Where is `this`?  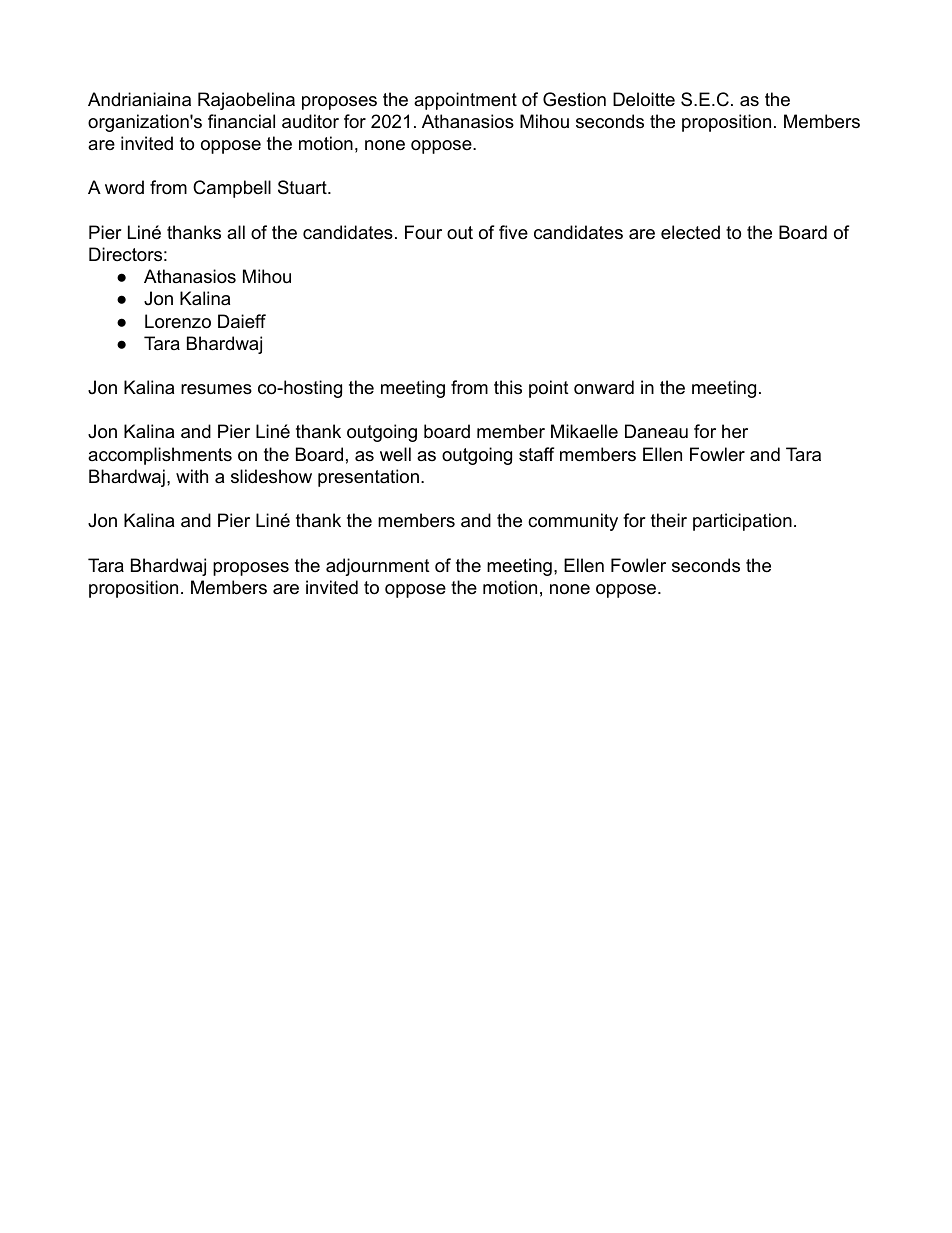
this is located at coordinates (508, 387).
